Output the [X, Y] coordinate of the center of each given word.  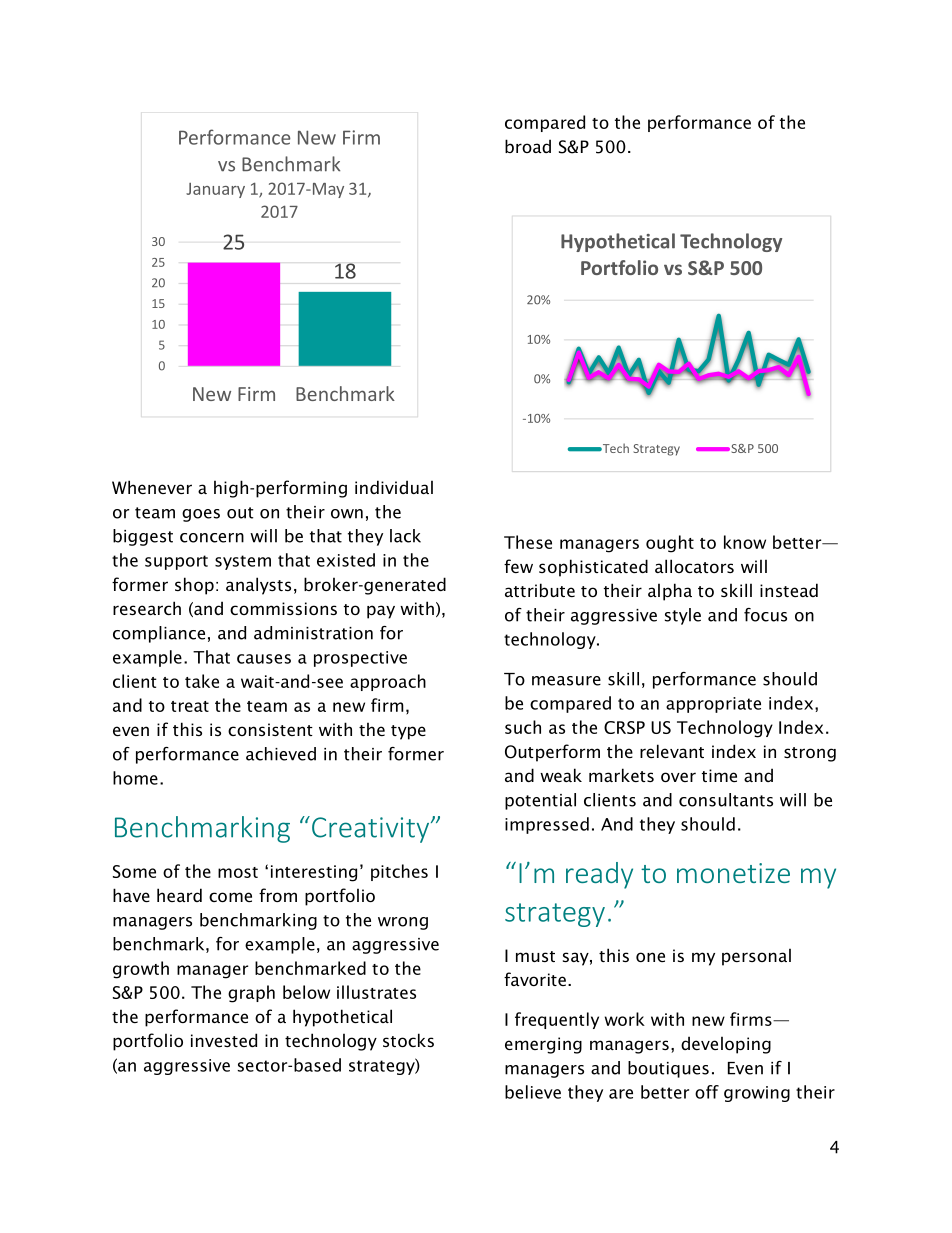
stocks [408, 1040]
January [215, 190]
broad [528, 146]
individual [394, 487]
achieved [281, 754]
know [745, 542]
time [719, 775]
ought [670, 544]
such [523, 727]
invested [224, 1040]
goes [201, 515]
